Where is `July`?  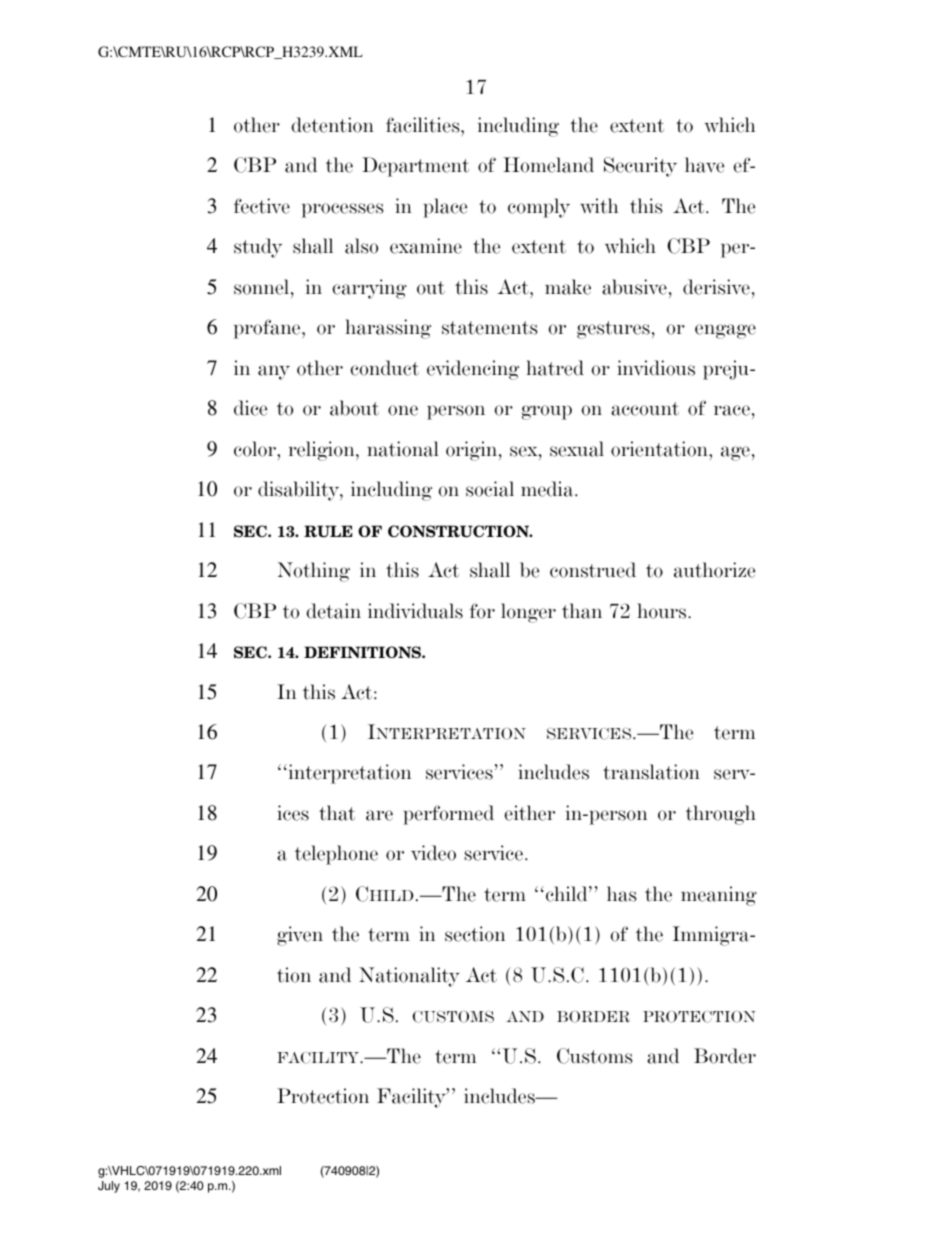
July is located at coordinates (109, 1187).
